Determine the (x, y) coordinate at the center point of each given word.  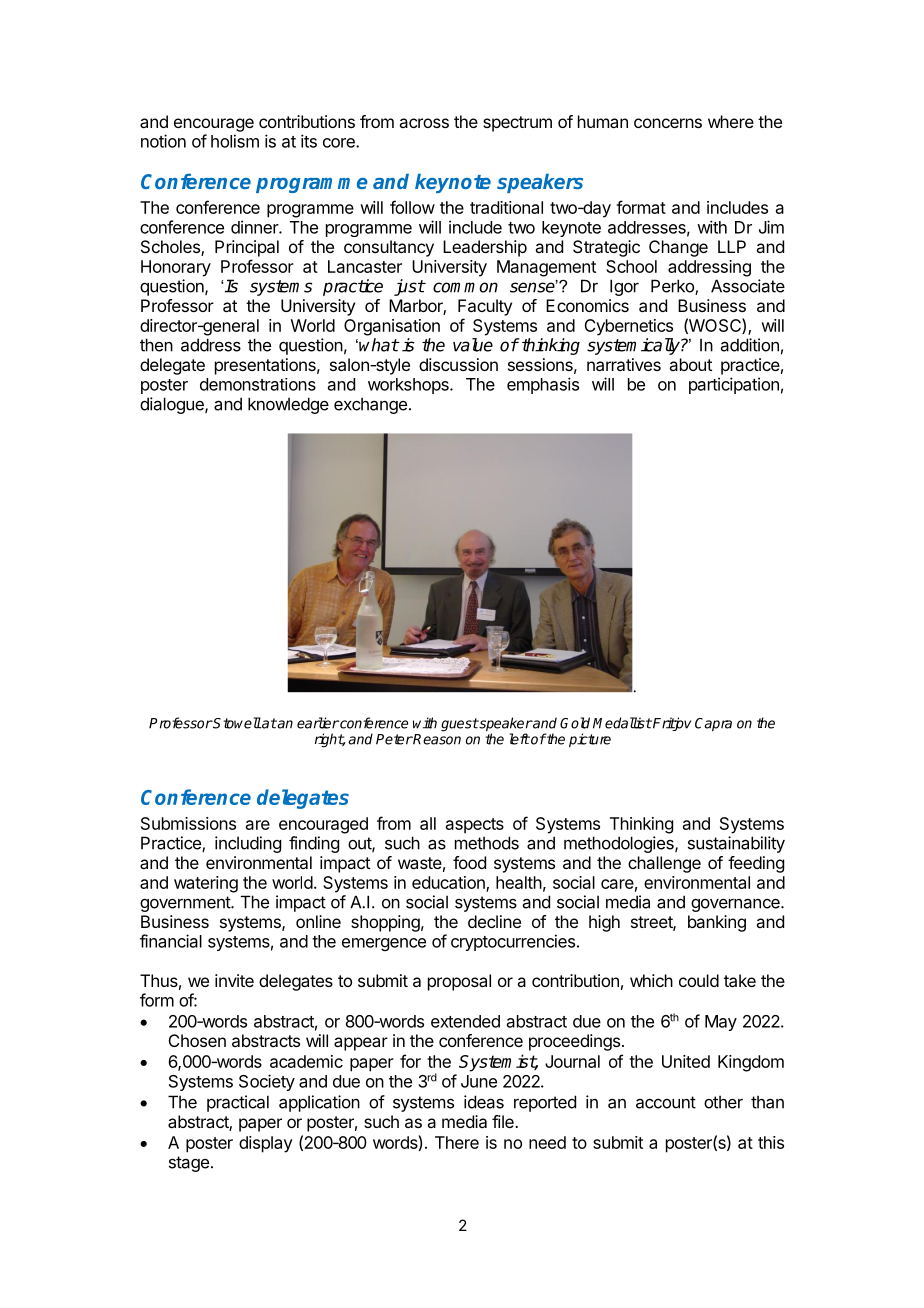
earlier (318, 723)
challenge (664, 864)
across (424, 123)
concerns (668, 123)
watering (206, 884)
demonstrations (258, 384)
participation (734, 385)
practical (238, 1103)
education (449, 883)
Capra (713, 724)
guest (460, 725)
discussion (458, 364)
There (457, 1142)
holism (235, 141)
